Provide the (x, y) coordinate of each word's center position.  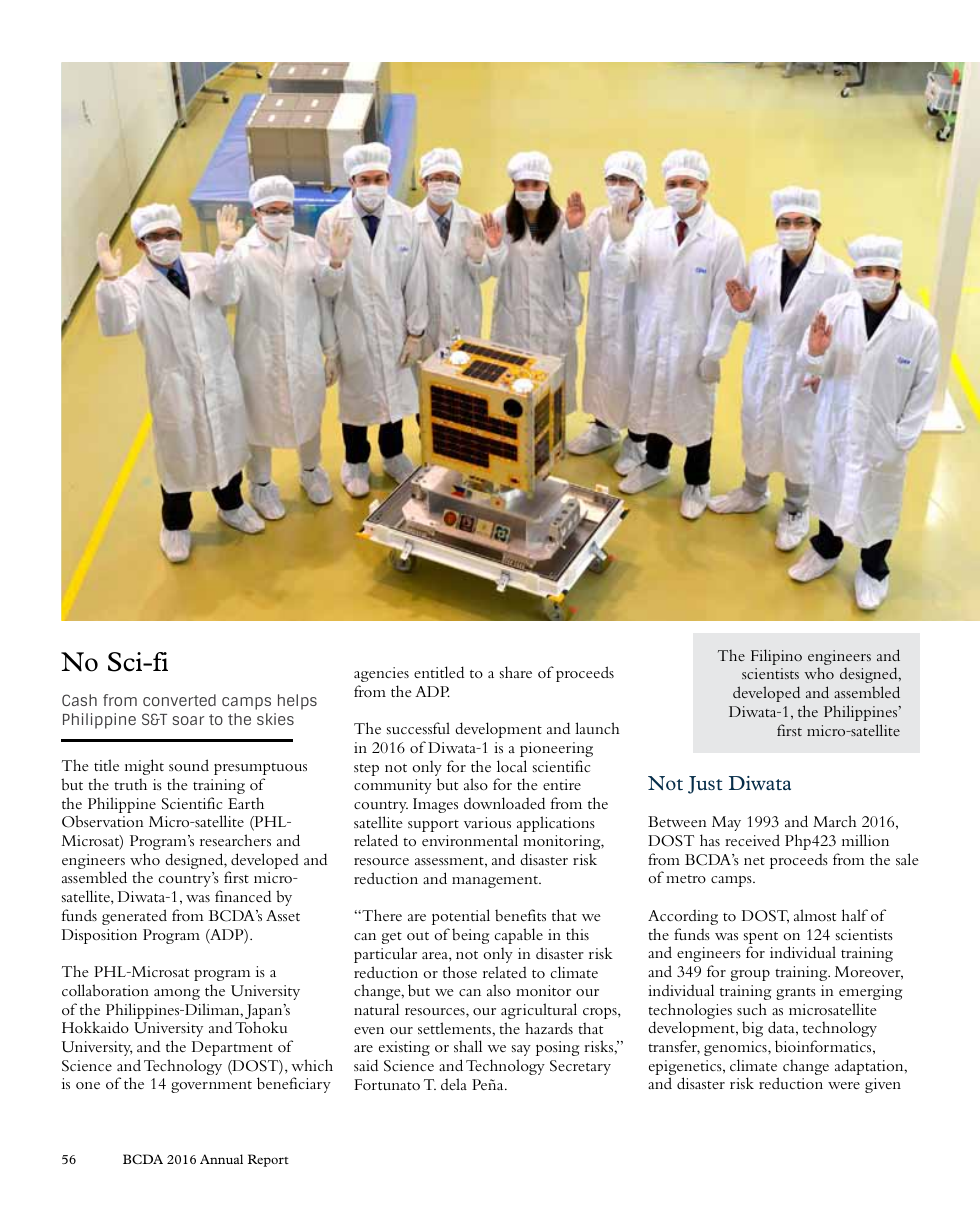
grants (796, 994)
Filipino (776, 657)
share (516, 672)
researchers (235, 840)
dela (454, 1084)
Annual (221, 1159)
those (460, 972)
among (177, 994)
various (487, 822)
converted (179, 700)
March (835, 821)
